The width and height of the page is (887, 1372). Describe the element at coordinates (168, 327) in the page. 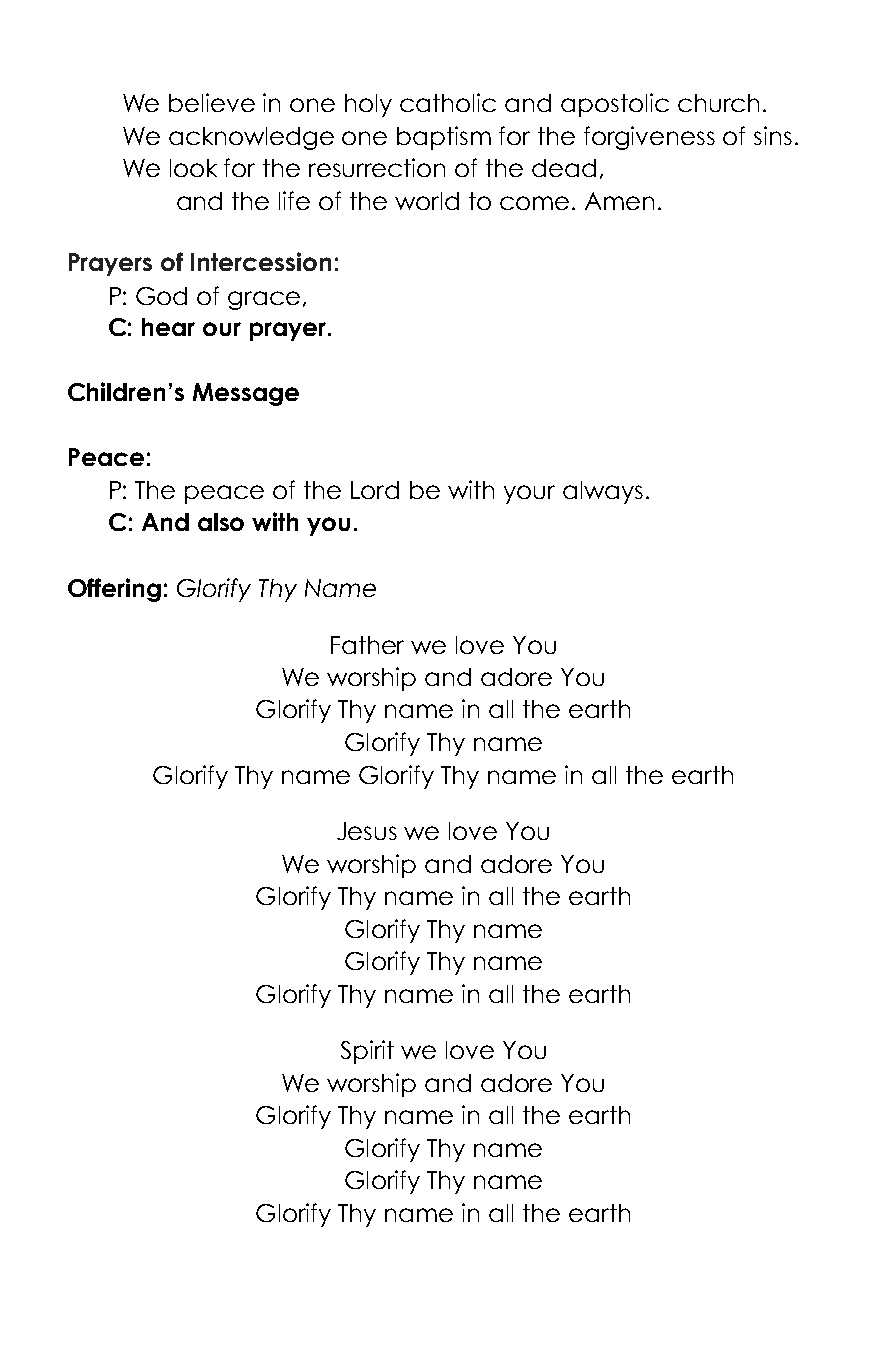

I see `hear` at that location.
